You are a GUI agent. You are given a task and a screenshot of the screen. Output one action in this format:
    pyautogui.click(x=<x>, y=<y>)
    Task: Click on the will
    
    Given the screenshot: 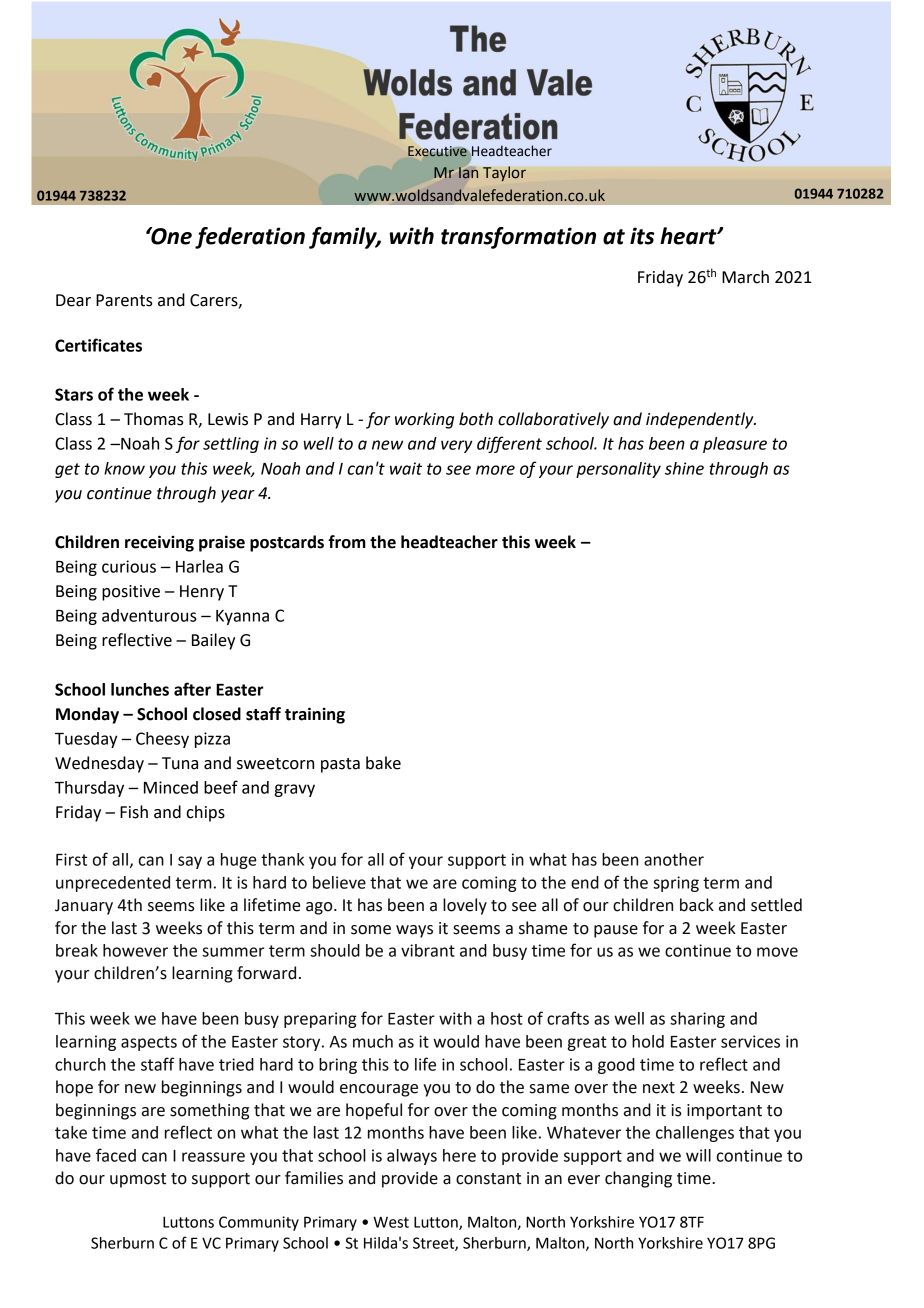 What is the action you would take?
    pyautogui.click(x=698, y=1155)
